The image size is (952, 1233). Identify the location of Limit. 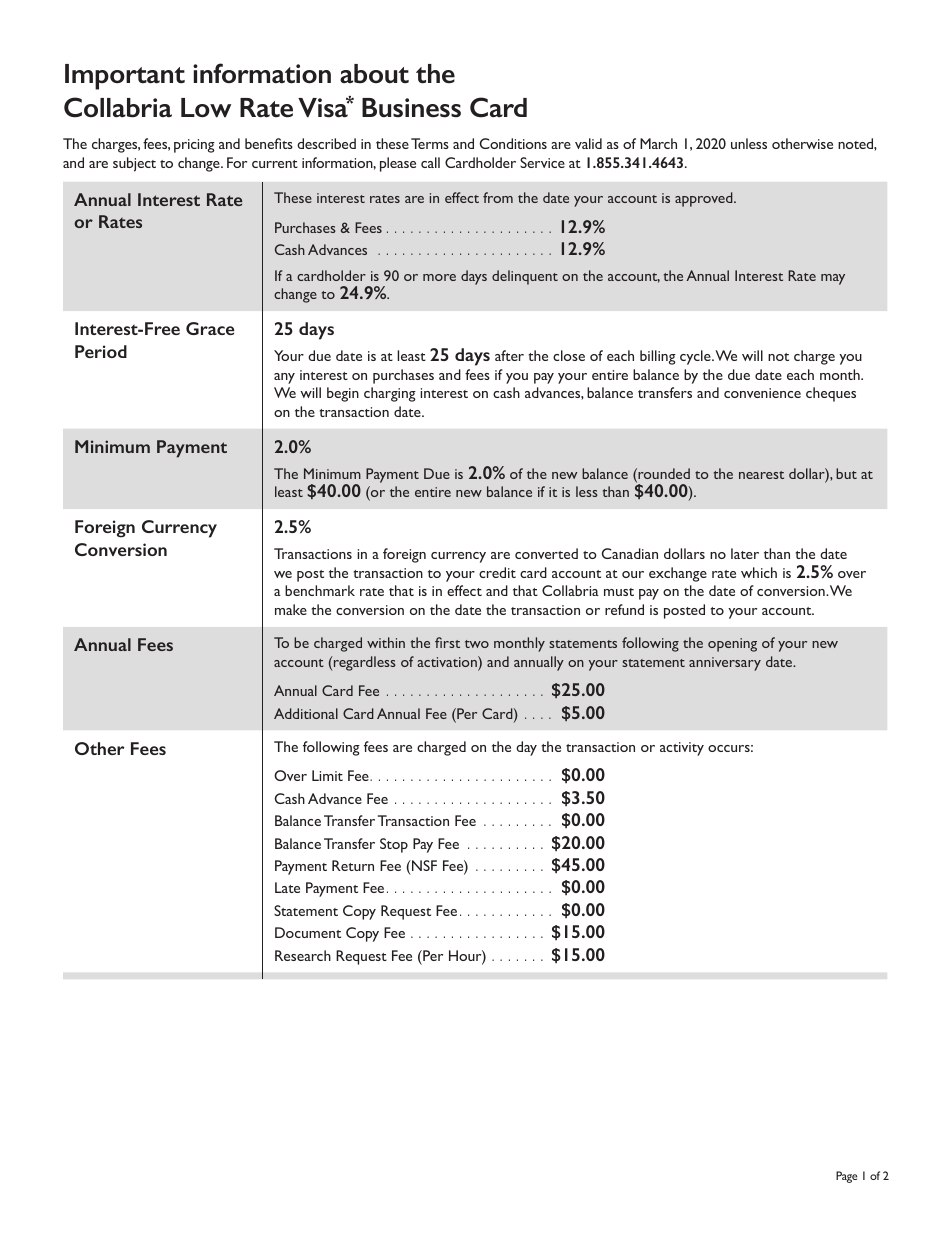
(327, 775).
